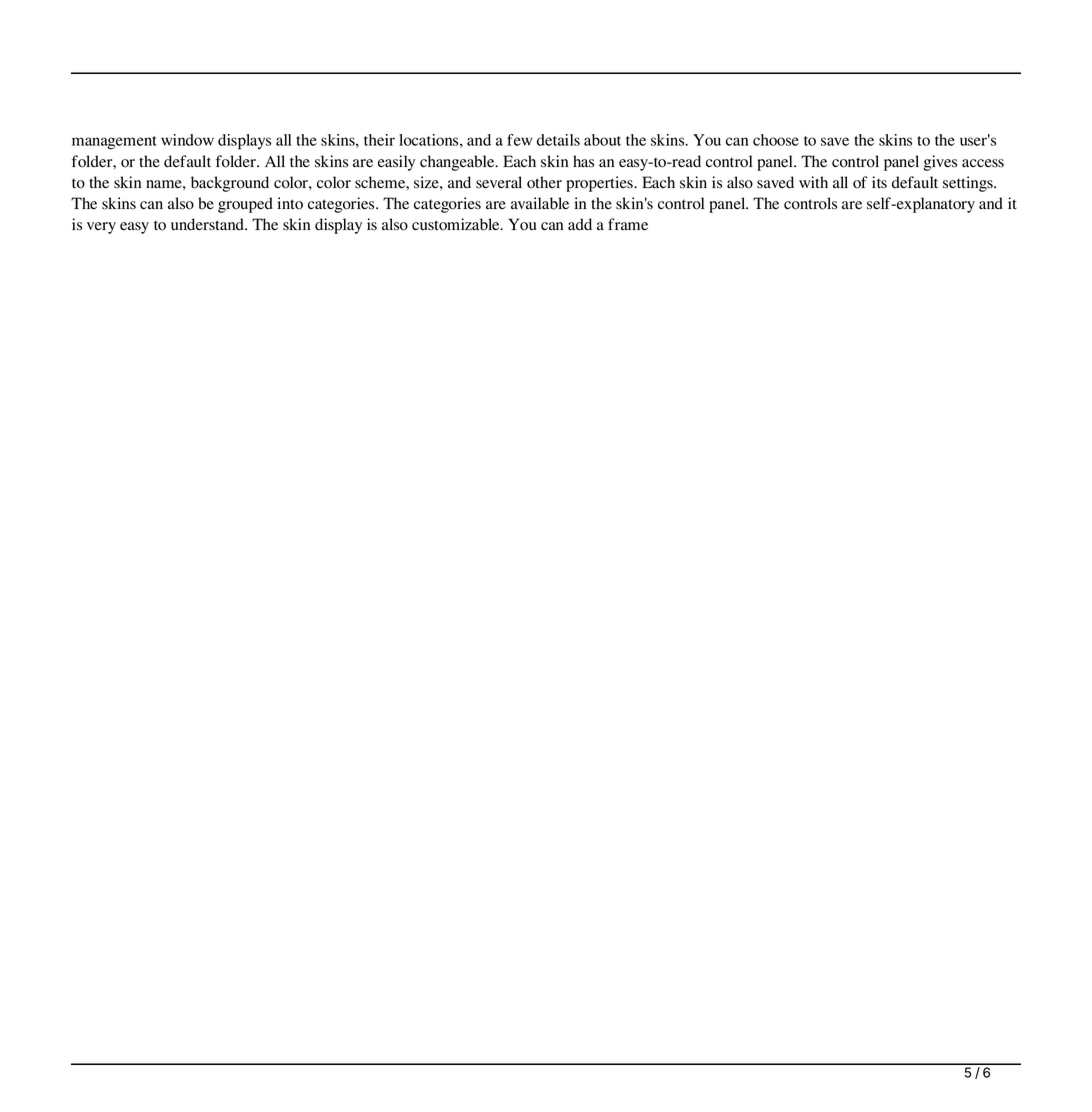 The image size is (1092, 1112). Describe the element at coordinates (396, 163) in the image. I see `easily` at that location.
